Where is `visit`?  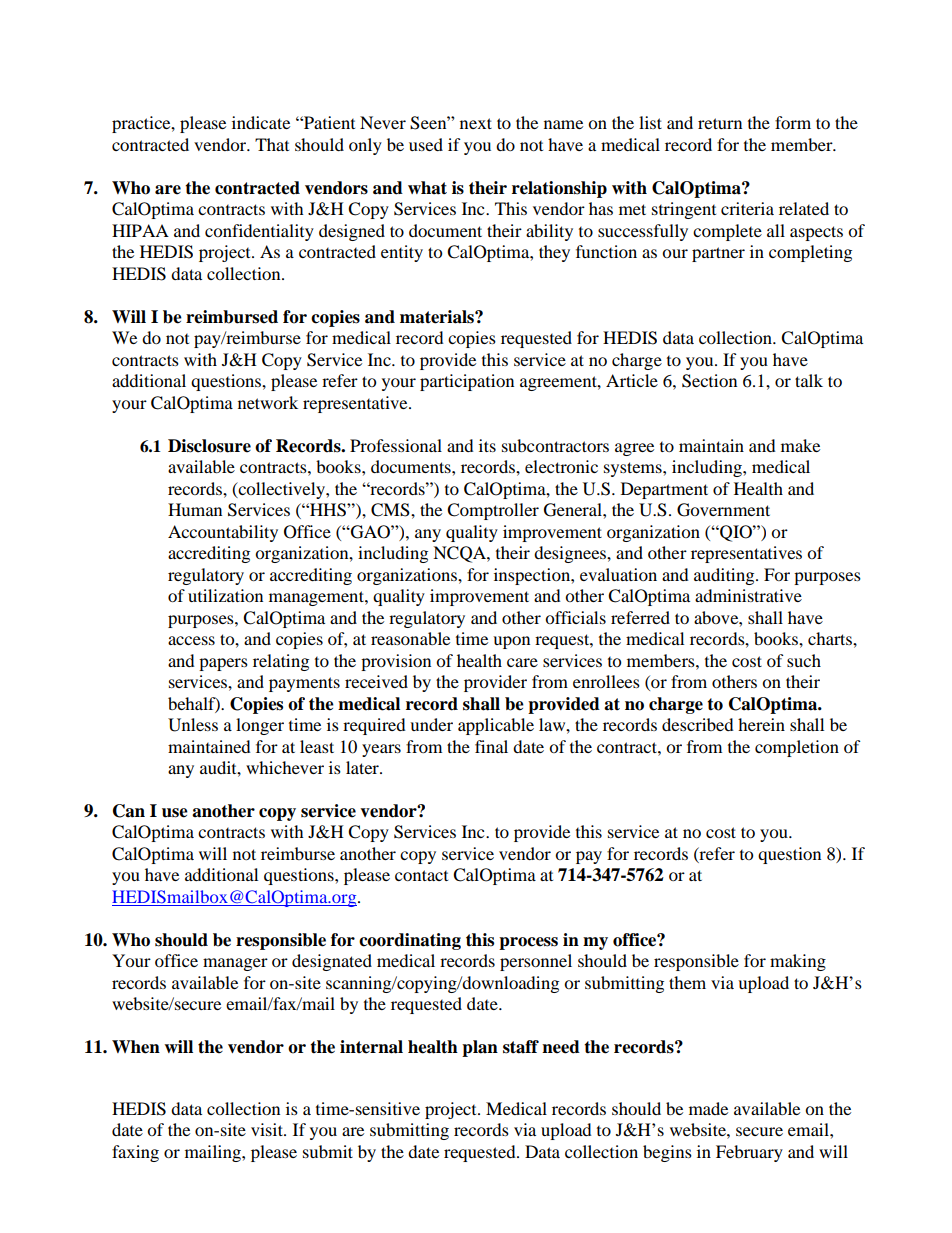
visit is located at coordinates (268, 1129).
